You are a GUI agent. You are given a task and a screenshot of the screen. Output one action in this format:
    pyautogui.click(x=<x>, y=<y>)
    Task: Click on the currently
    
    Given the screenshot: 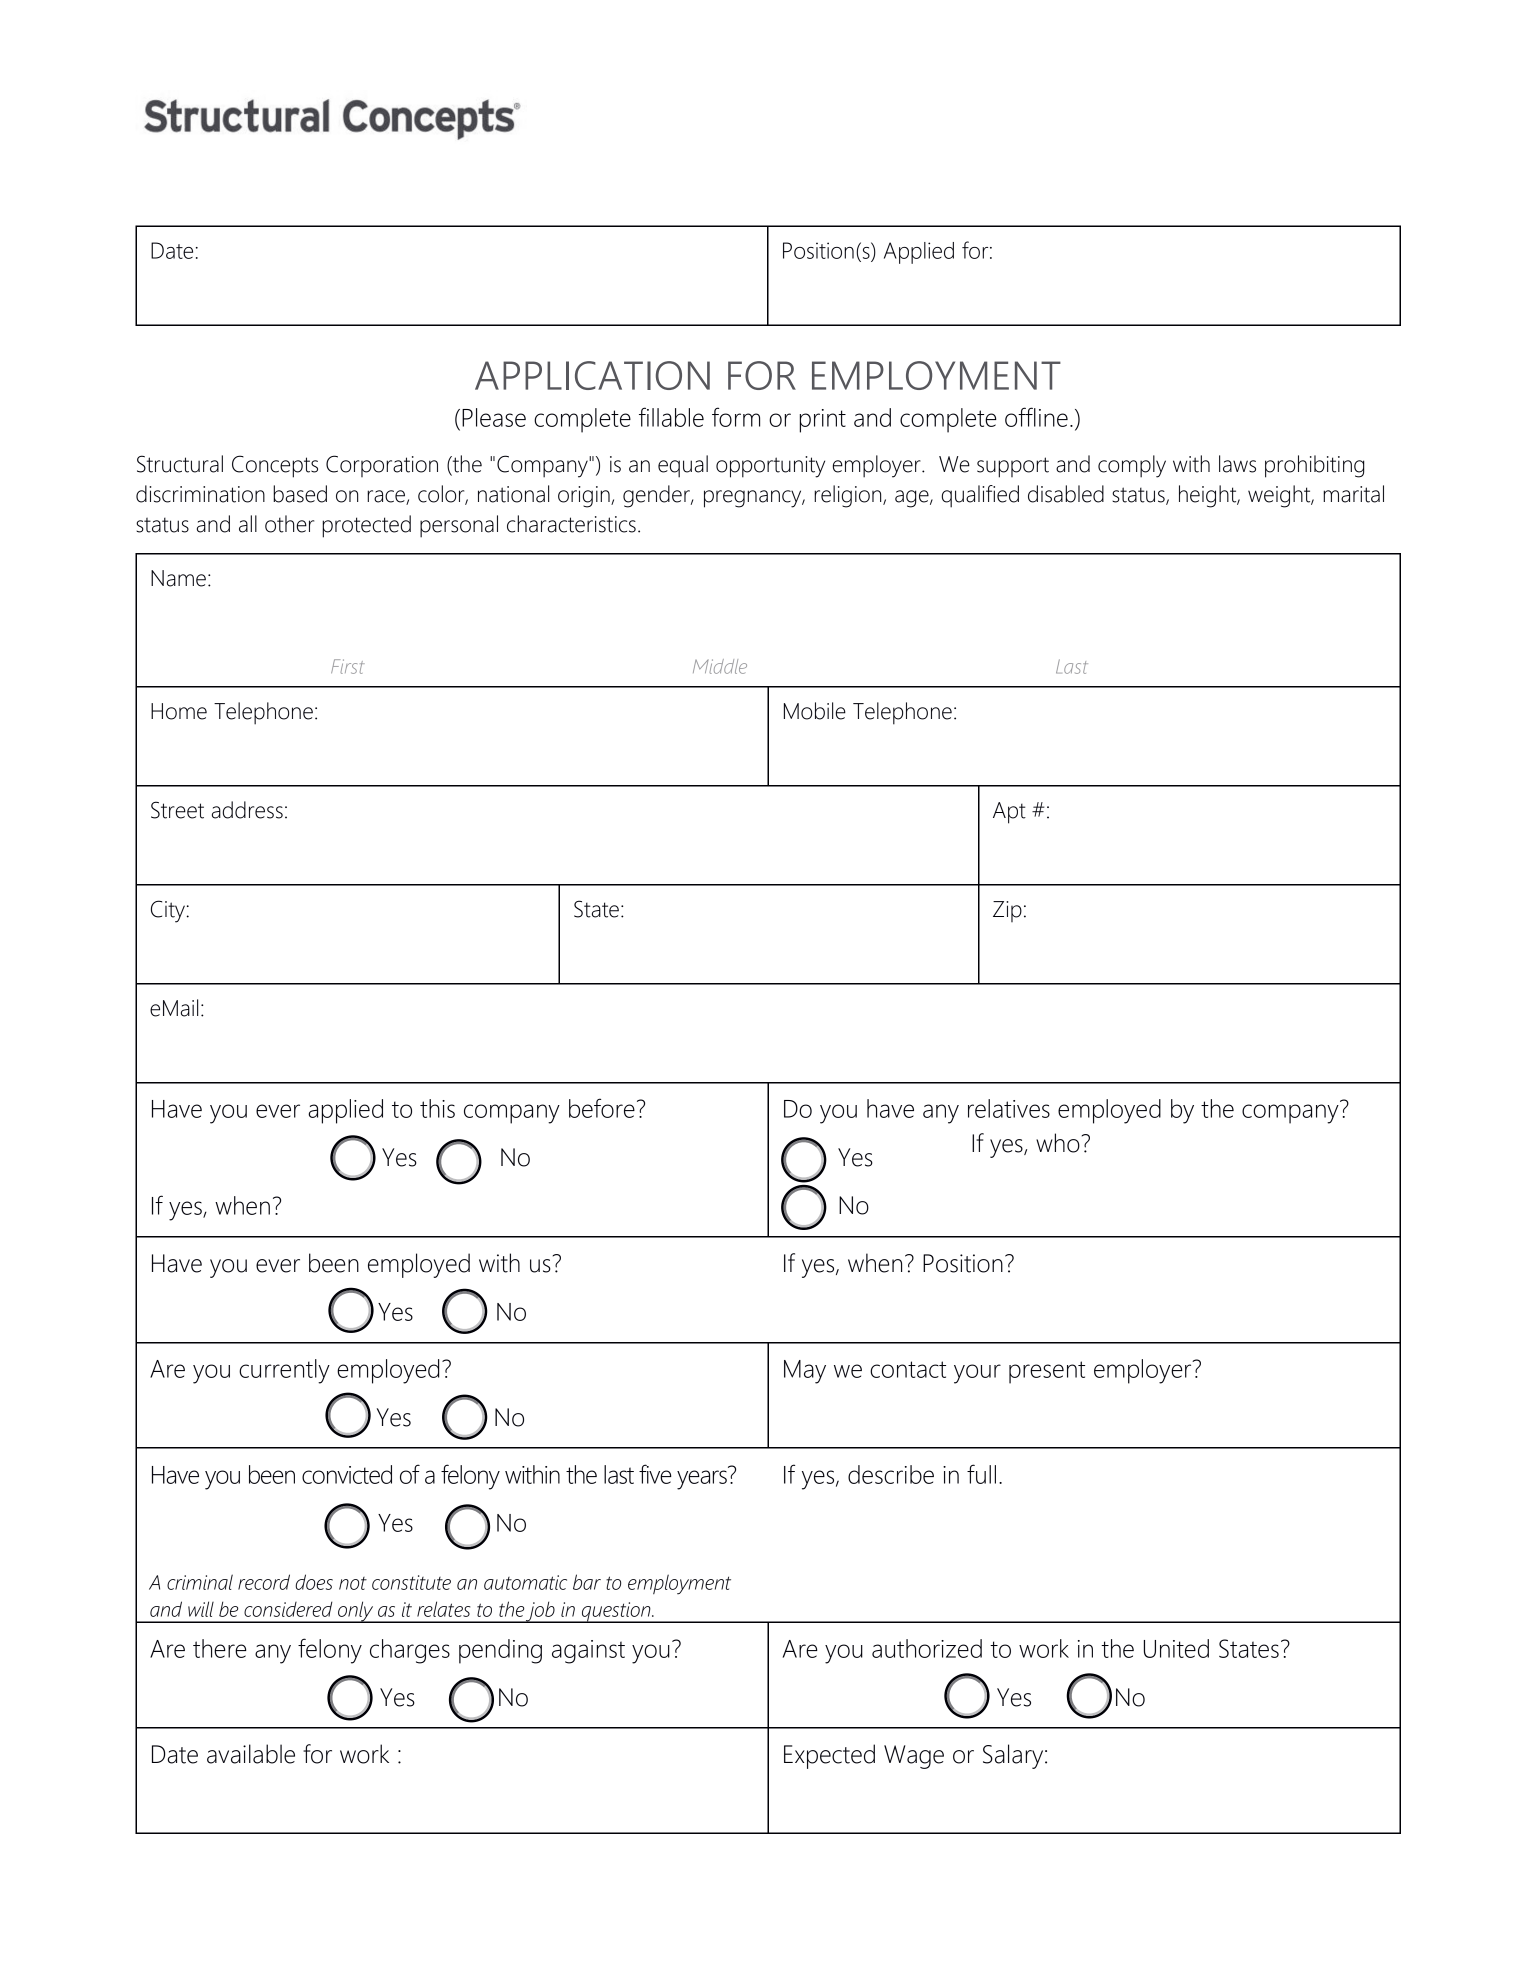 What is the action you would take?
    pyautogui.click(x=284, y=1371)
